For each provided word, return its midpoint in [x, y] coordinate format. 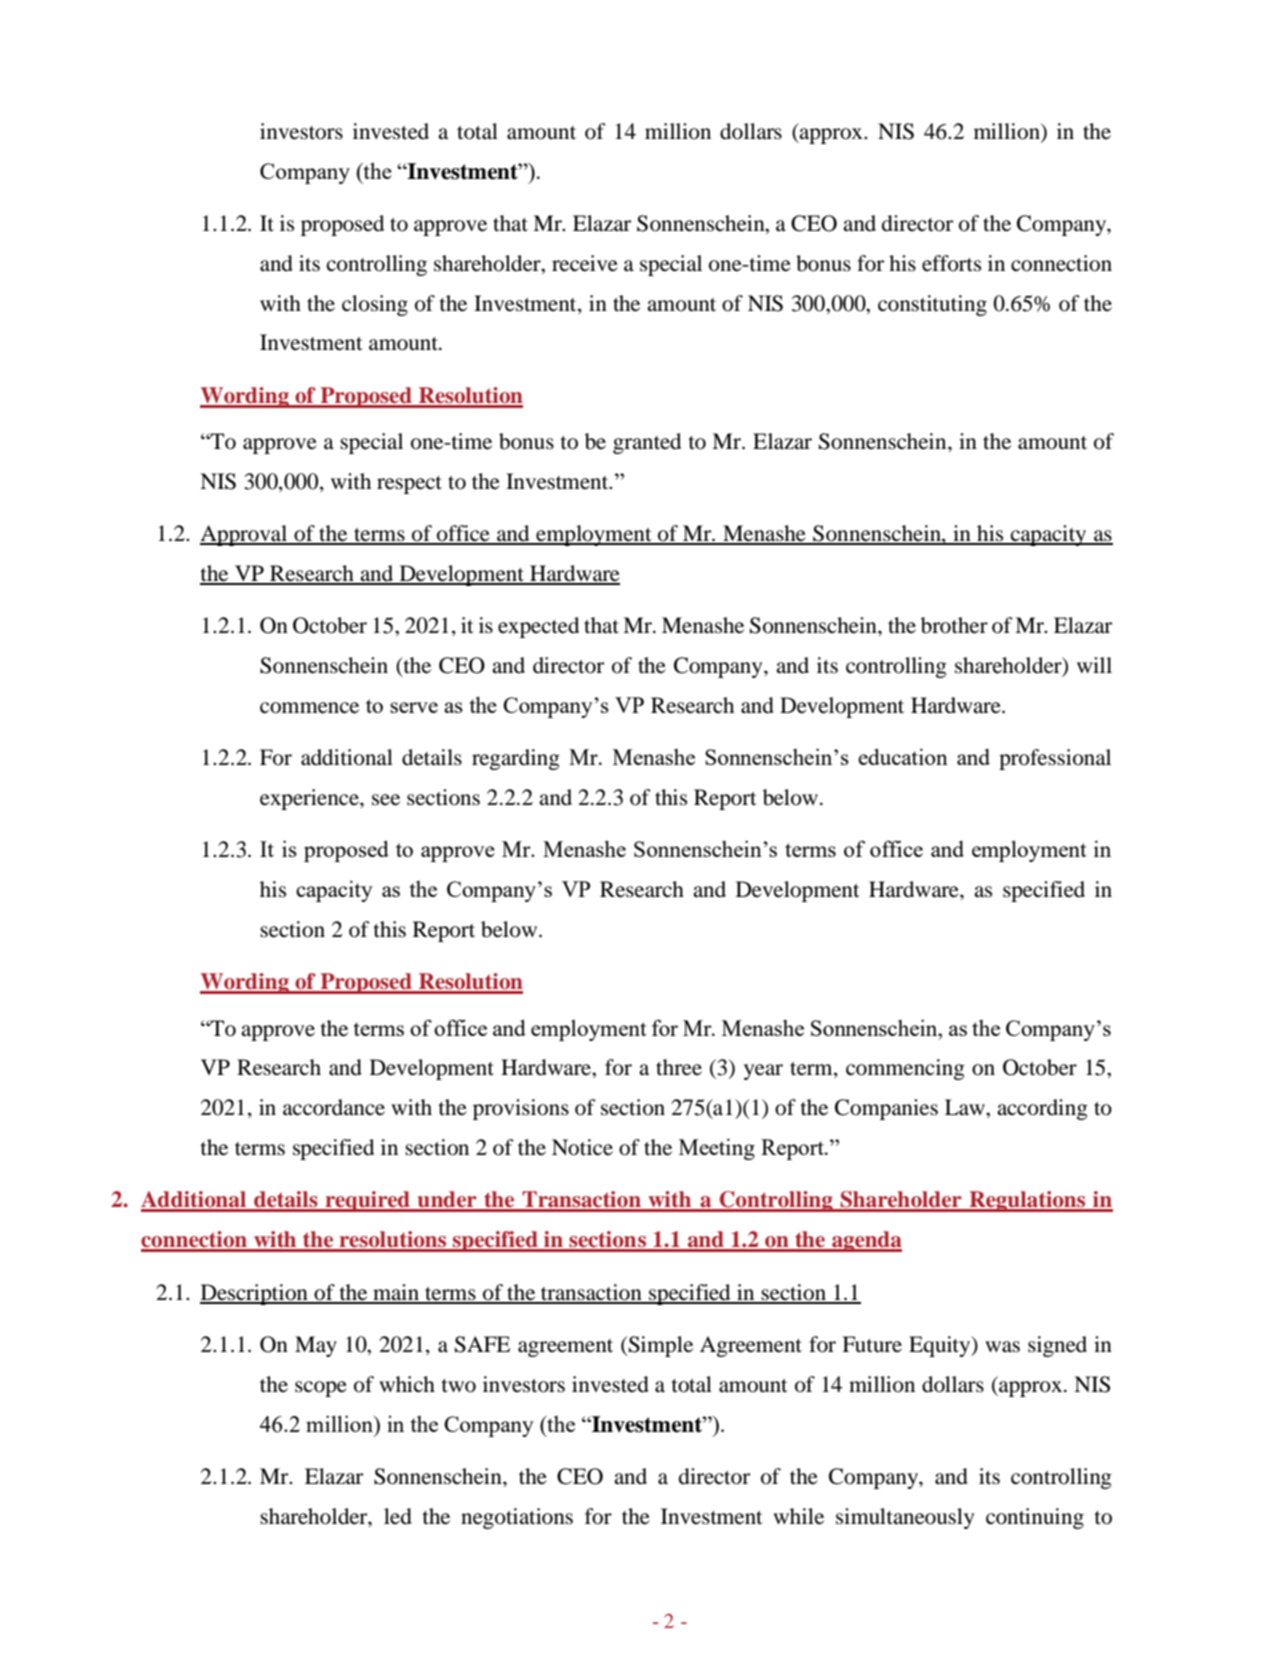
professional [1055, 759]
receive [585, 263]
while [798, 1516]
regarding [516, 759]
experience [310, 799]
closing [375, 305]
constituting [932, 305]
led [398, 1516]
